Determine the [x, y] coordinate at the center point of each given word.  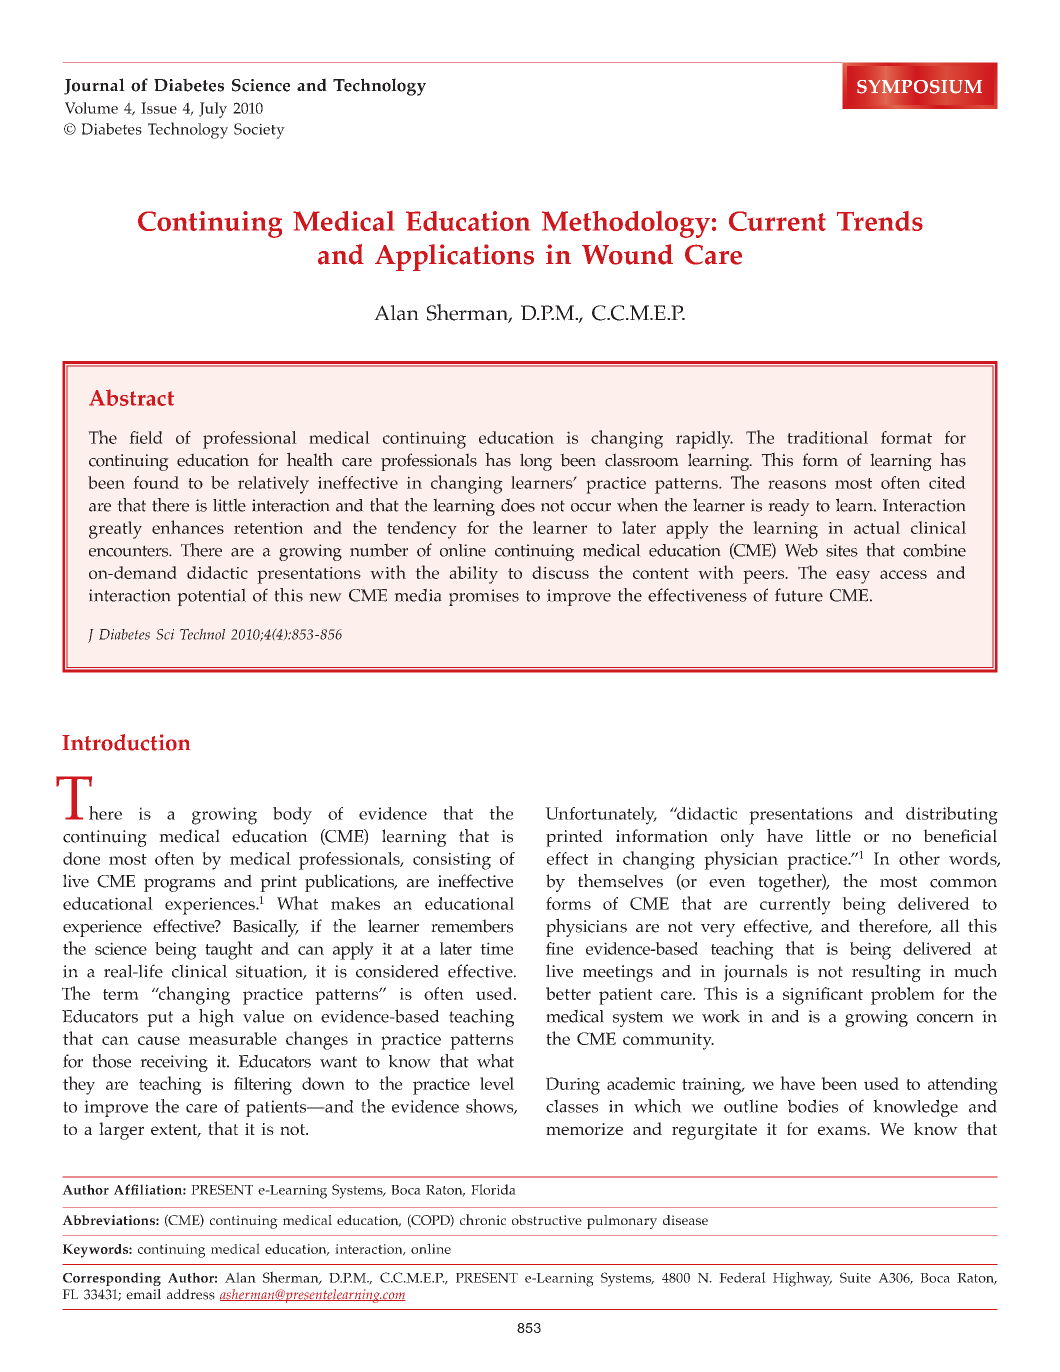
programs [179, 885]
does [518, 505]
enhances [188, 527]
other [919, 858]
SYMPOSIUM [919, 87]
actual [877, 527]
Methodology [626, 224]
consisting [452, 861]
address [191, 1294]
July [213, 110]
